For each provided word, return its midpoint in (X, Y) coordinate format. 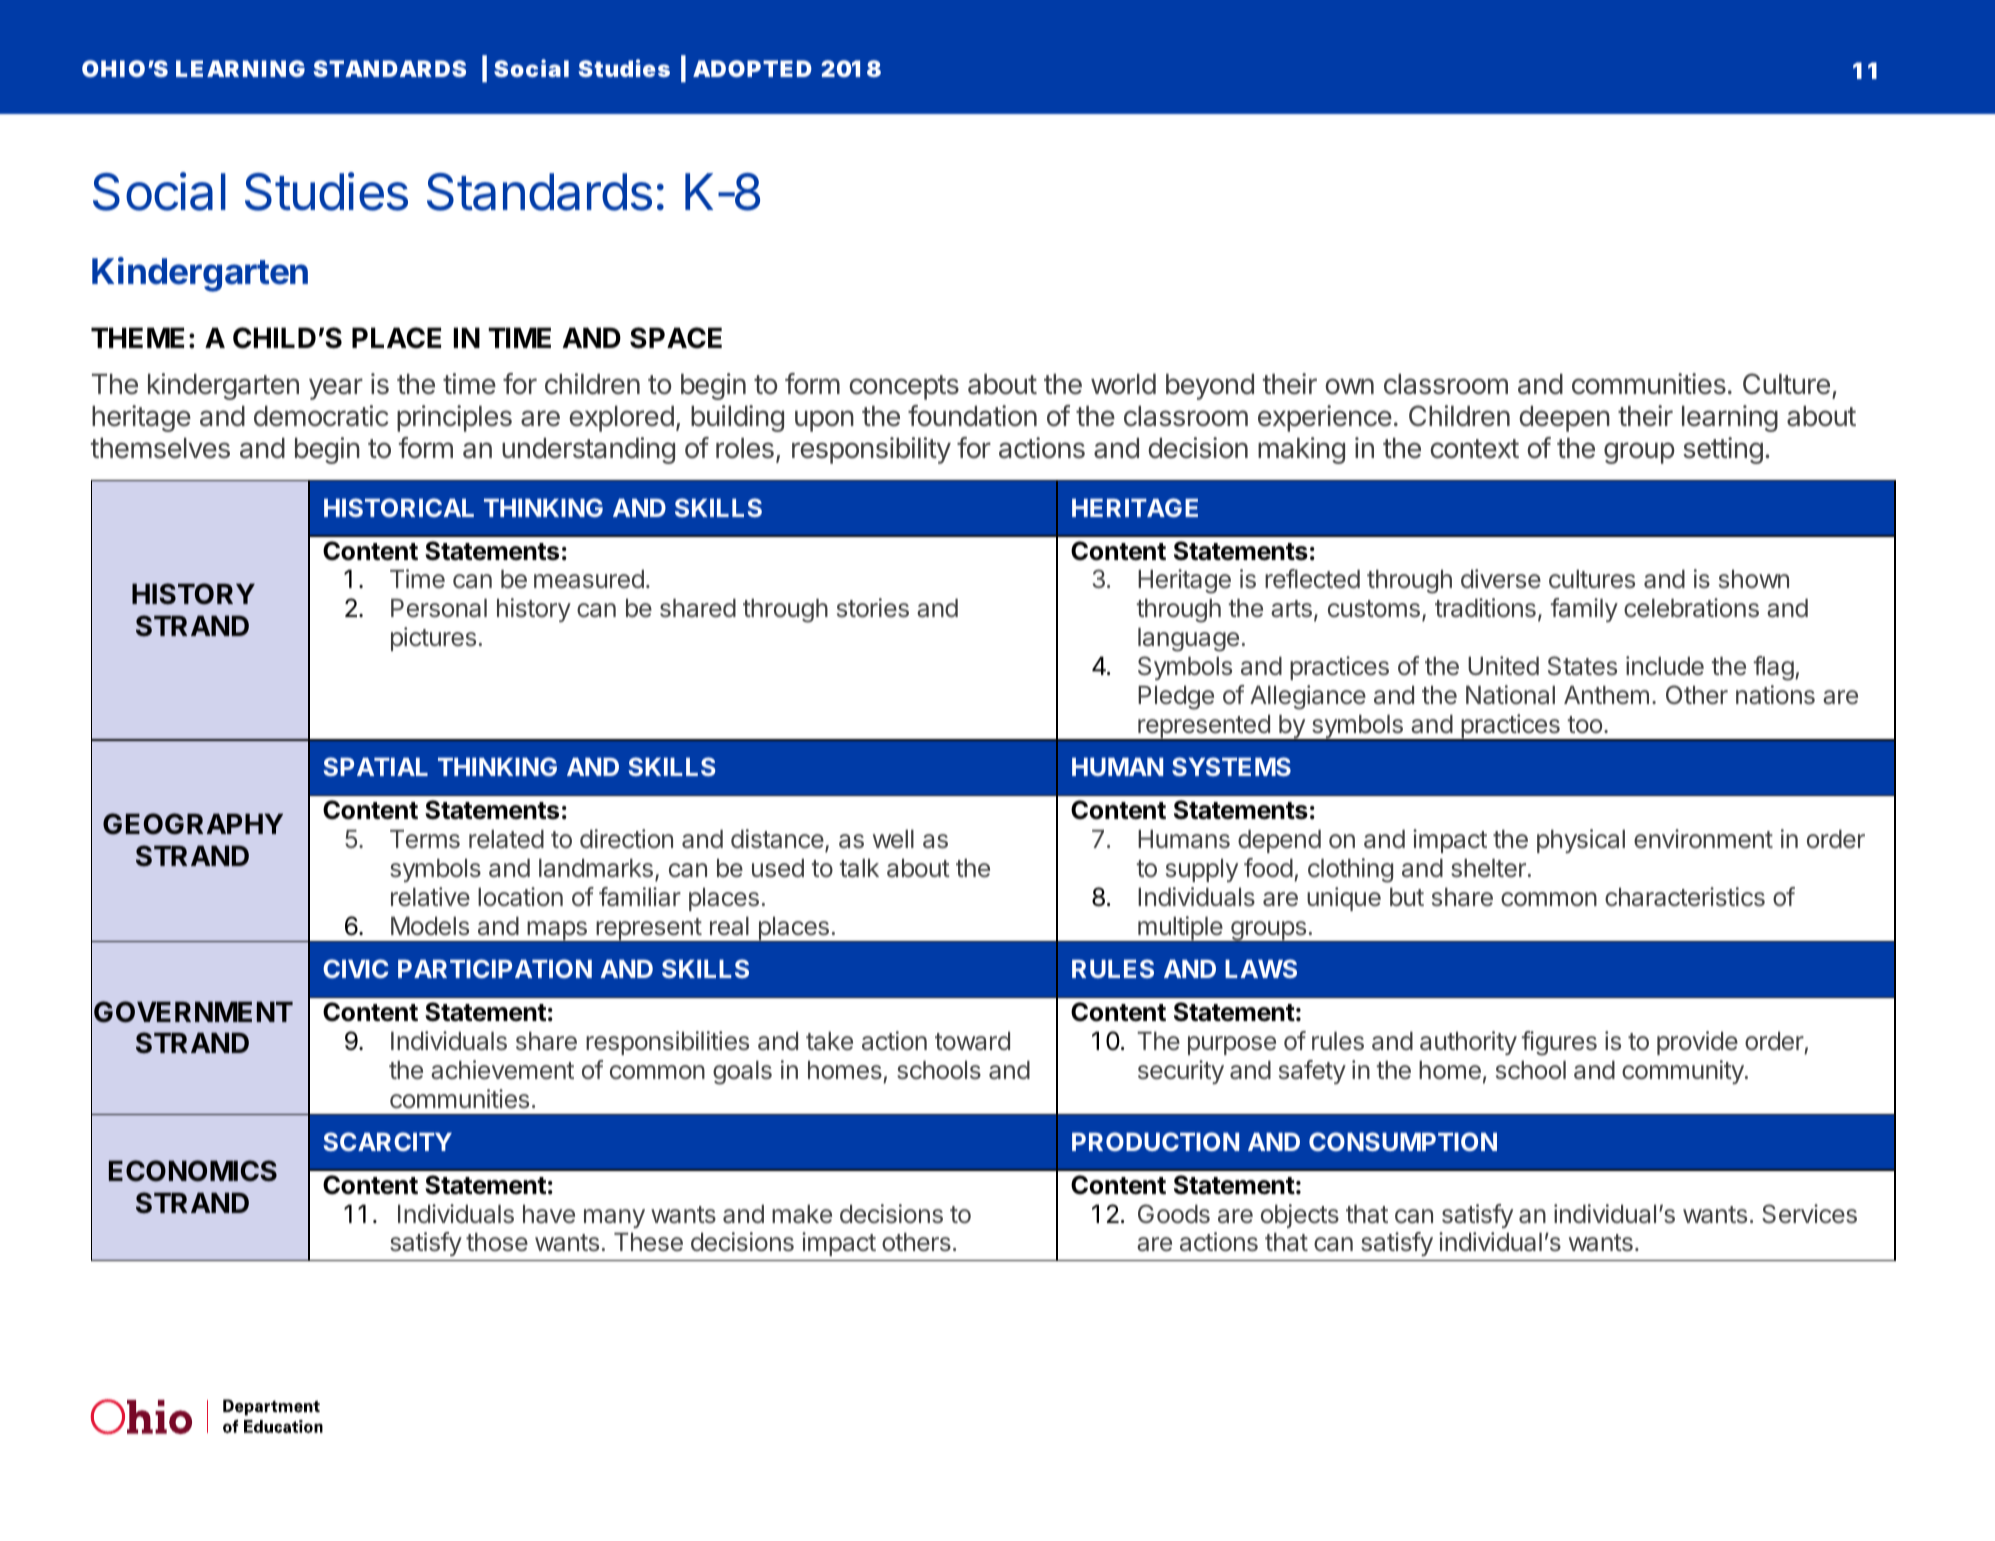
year (336, 389)
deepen (1564, 419)
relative (430, 897)
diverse (1501, 579)
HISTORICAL (399, 507)
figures (1559, 1043)
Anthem (1606, 695)
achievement (502, 1070)
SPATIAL (376, 766)
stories (873, 608)
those (497, 1242)
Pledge (1176, 698)
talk (859, 868)
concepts (904, 387)
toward (972, 1041)
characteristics (1685, 897)
